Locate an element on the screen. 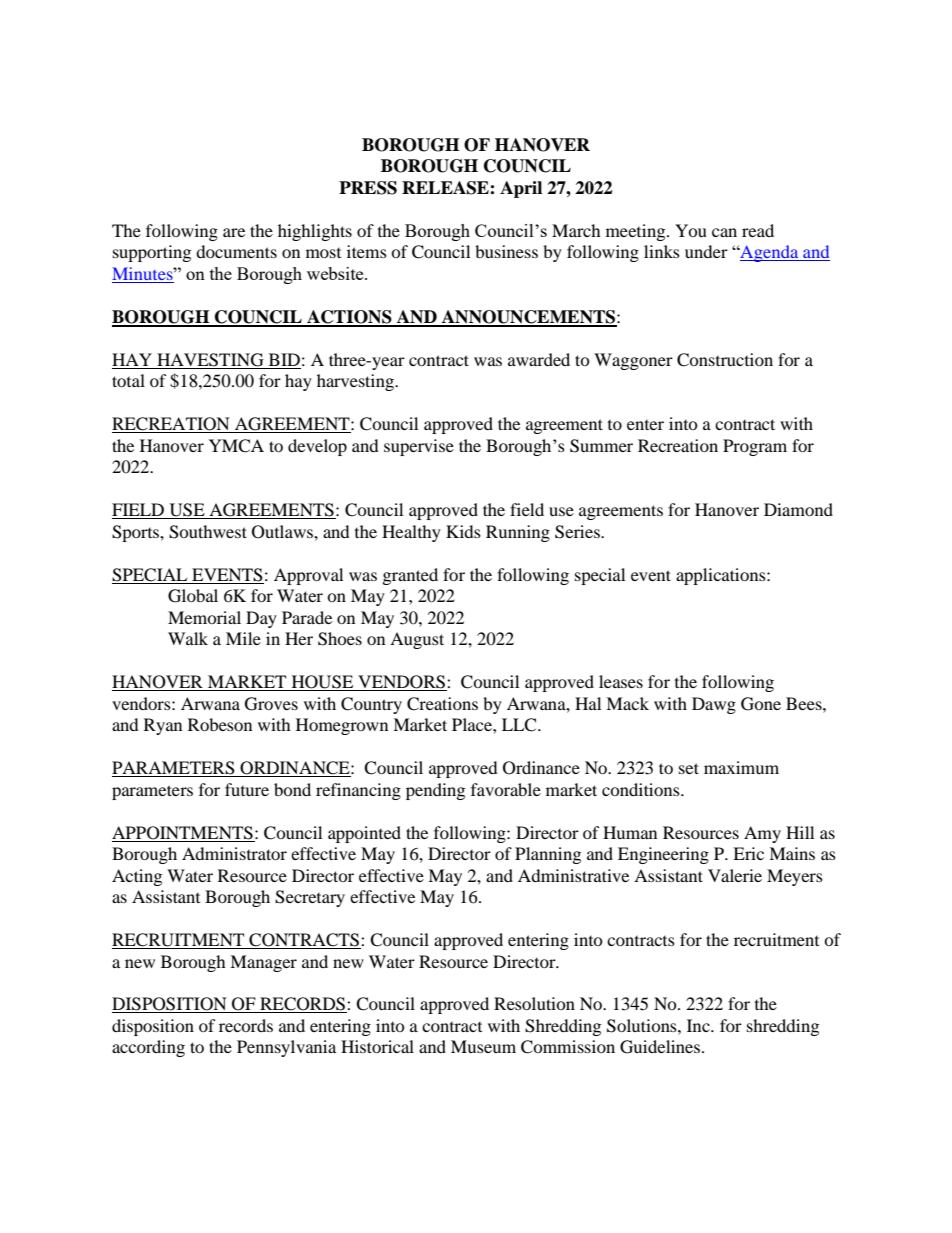  can is located at coordinates (724, 232).
